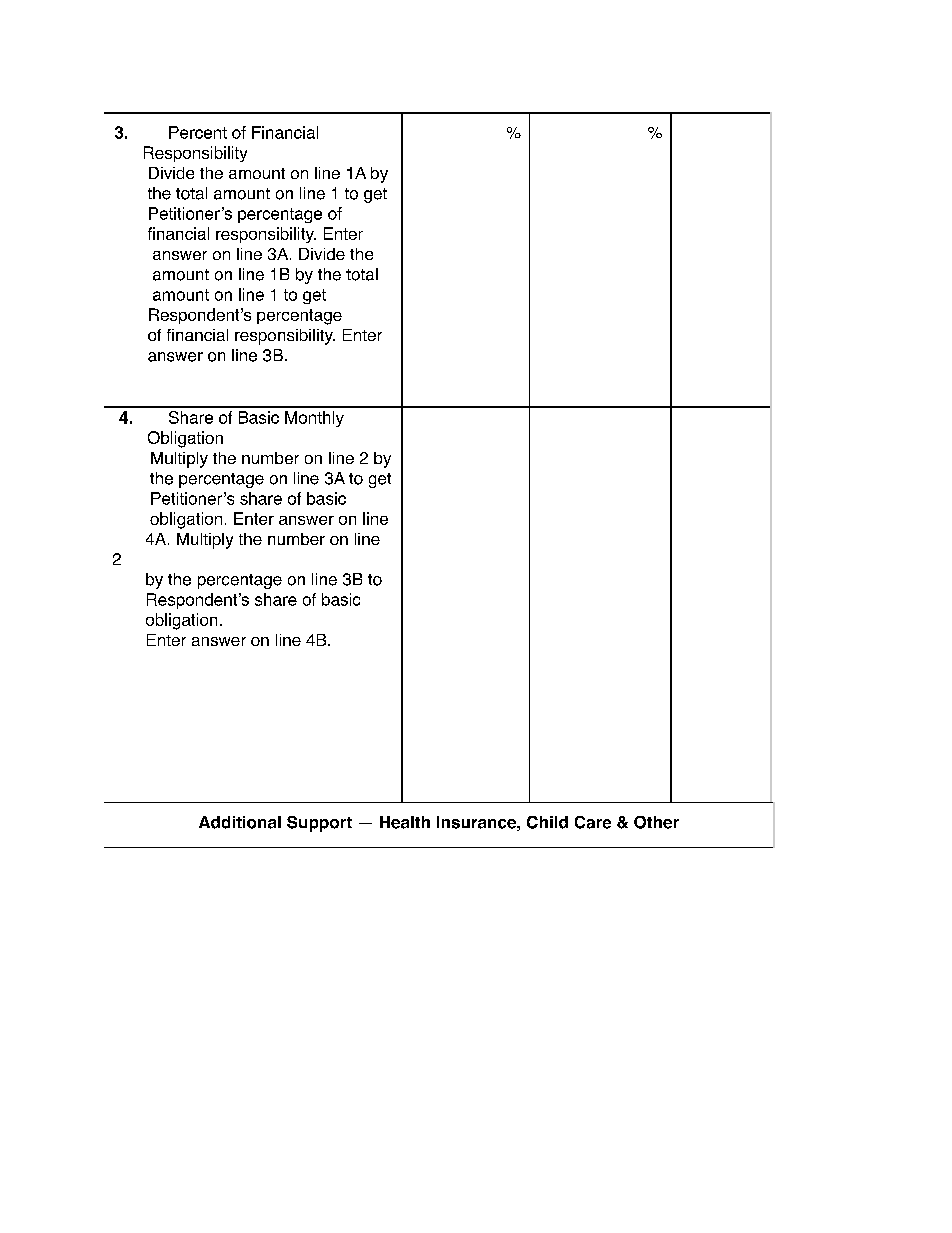 The image size is (952, 1233). Describe the element at coordinates (593, 822) in the document. I see `Care` at that location.
